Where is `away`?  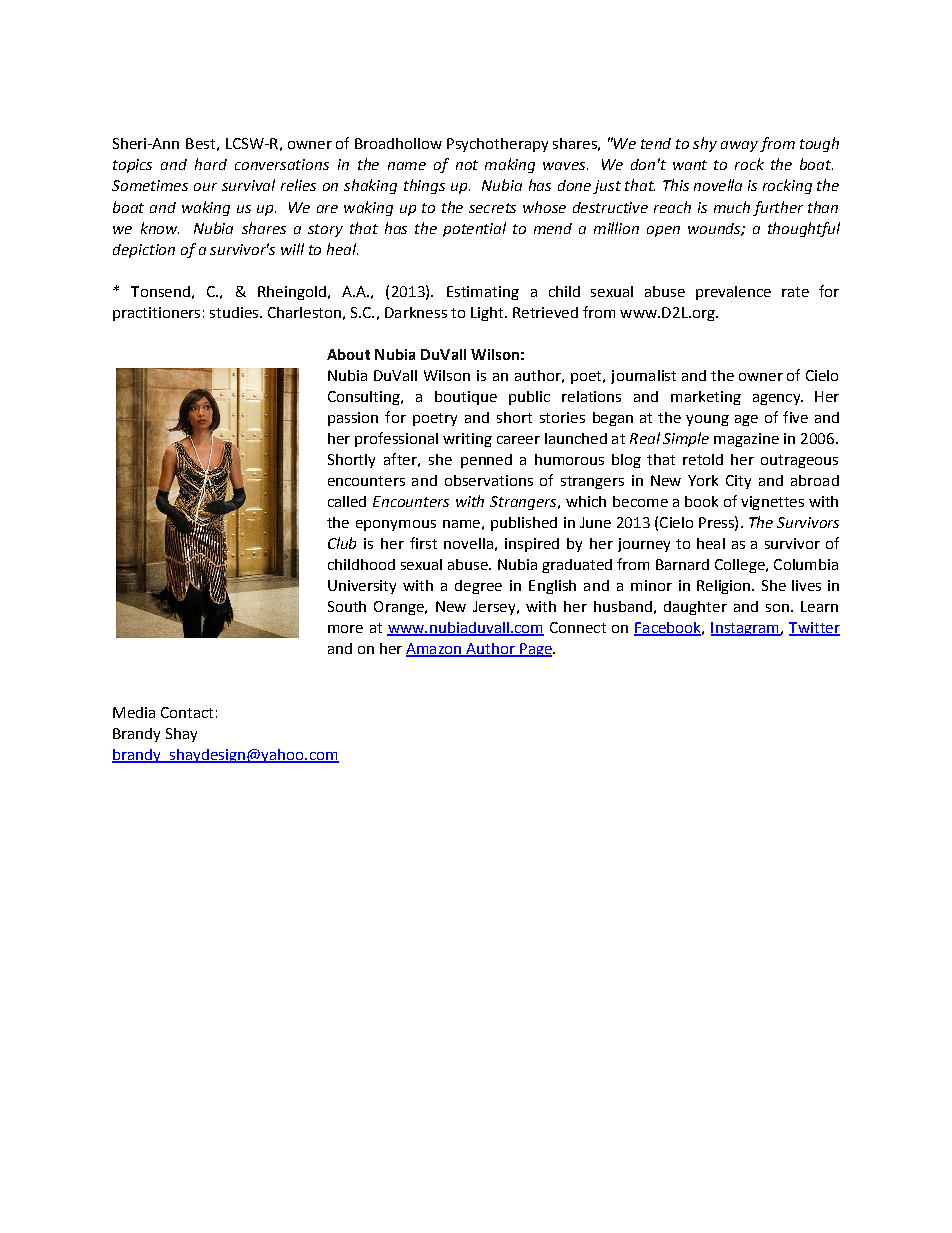 away is located at coordinates (739, 146).
